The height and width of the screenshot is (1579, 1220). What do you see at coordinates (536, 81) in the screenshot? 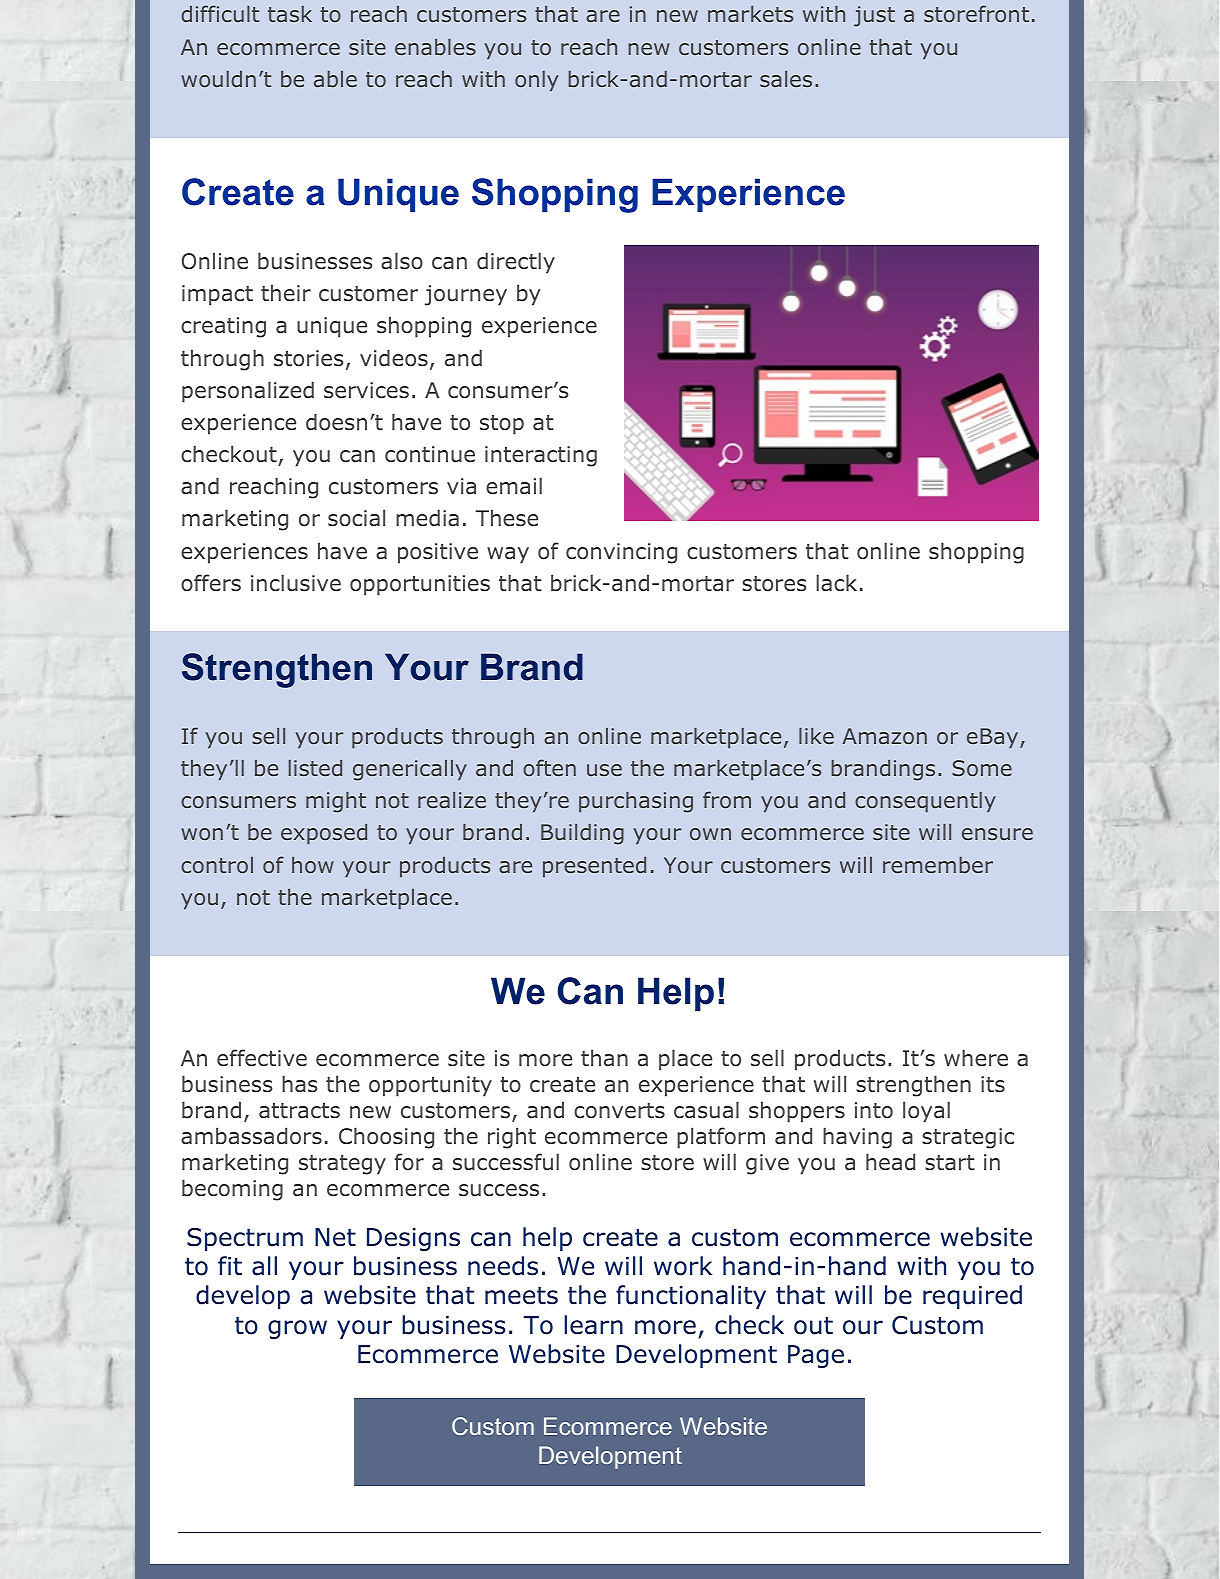
I see `only` at bounding box center [536, 81].
